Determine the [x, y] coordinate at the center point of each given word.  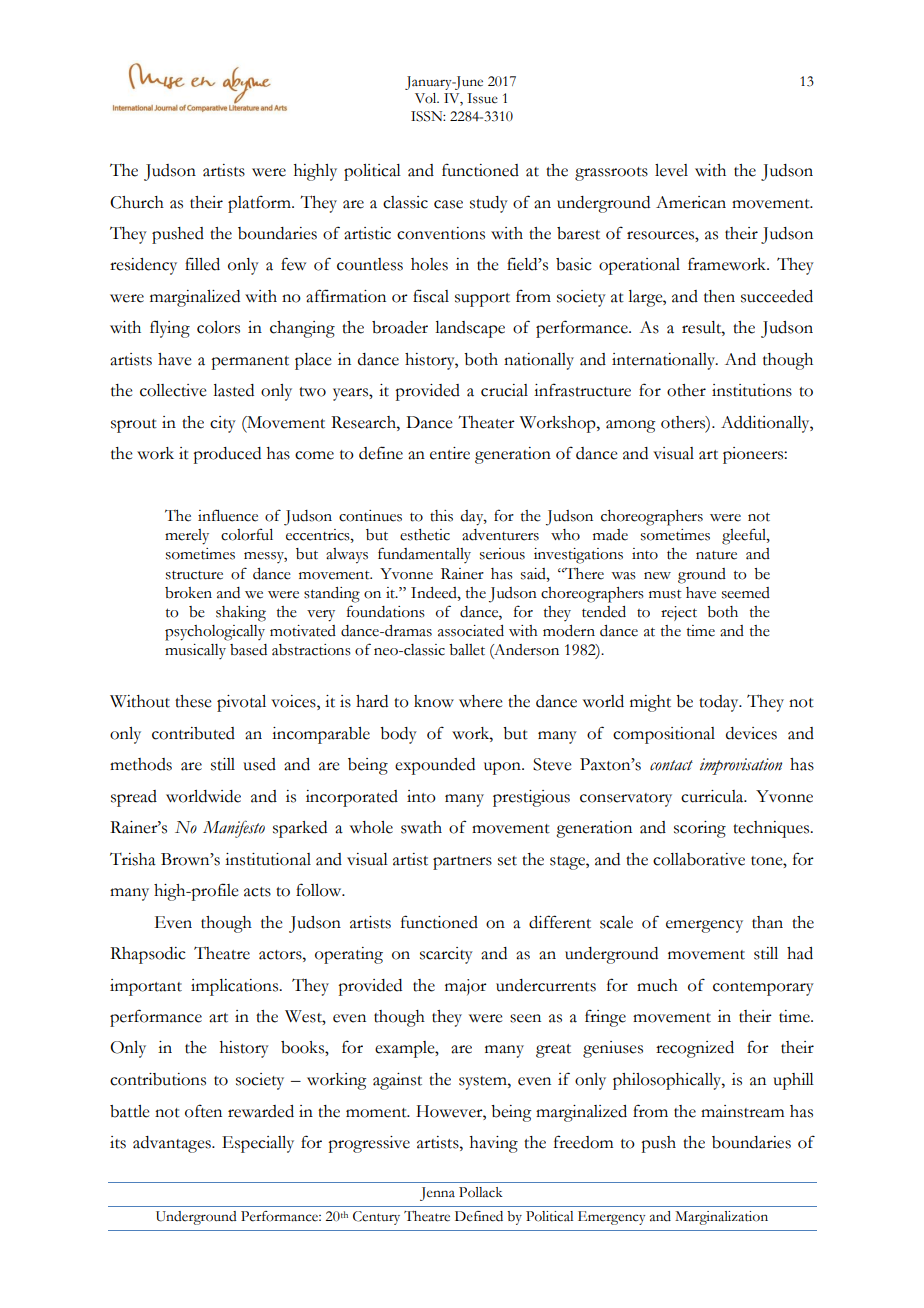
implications [236, 987]
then [719, 296]
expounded [435, 766]
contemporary [763, 989]
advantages [173, 1144]
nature [716, 555]
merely [187, 537]
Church [137, 202]
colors [218, 327]
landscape [470, 329]
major [466, 987]
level [671, 170]
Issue [482, 98]
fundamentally [424, 555]
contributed [193, 733]
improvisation [741, 766]
